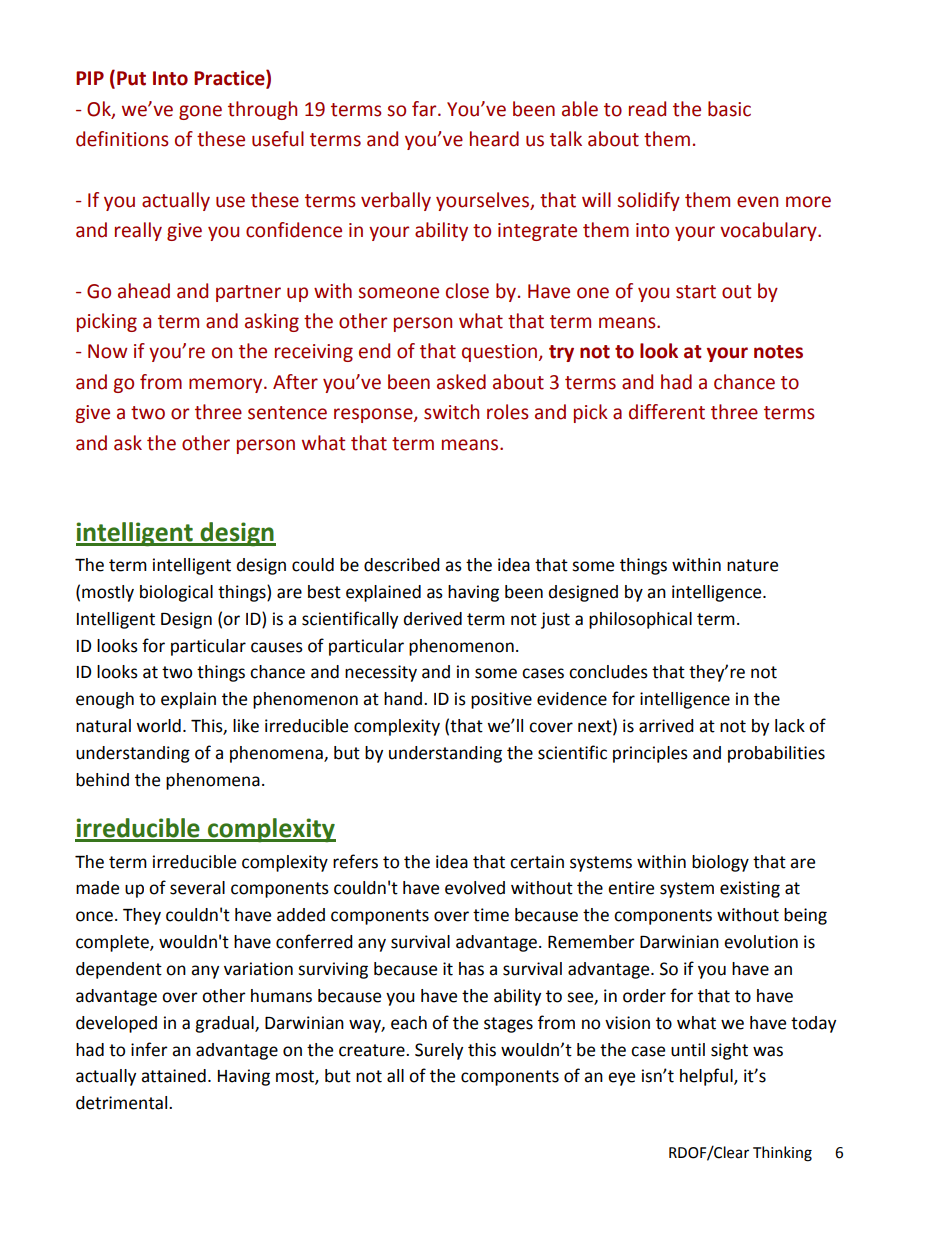  What do you see at coordinates (200, 112) in the screenshot?
I see `gone` at bounding box center [200, 112].
